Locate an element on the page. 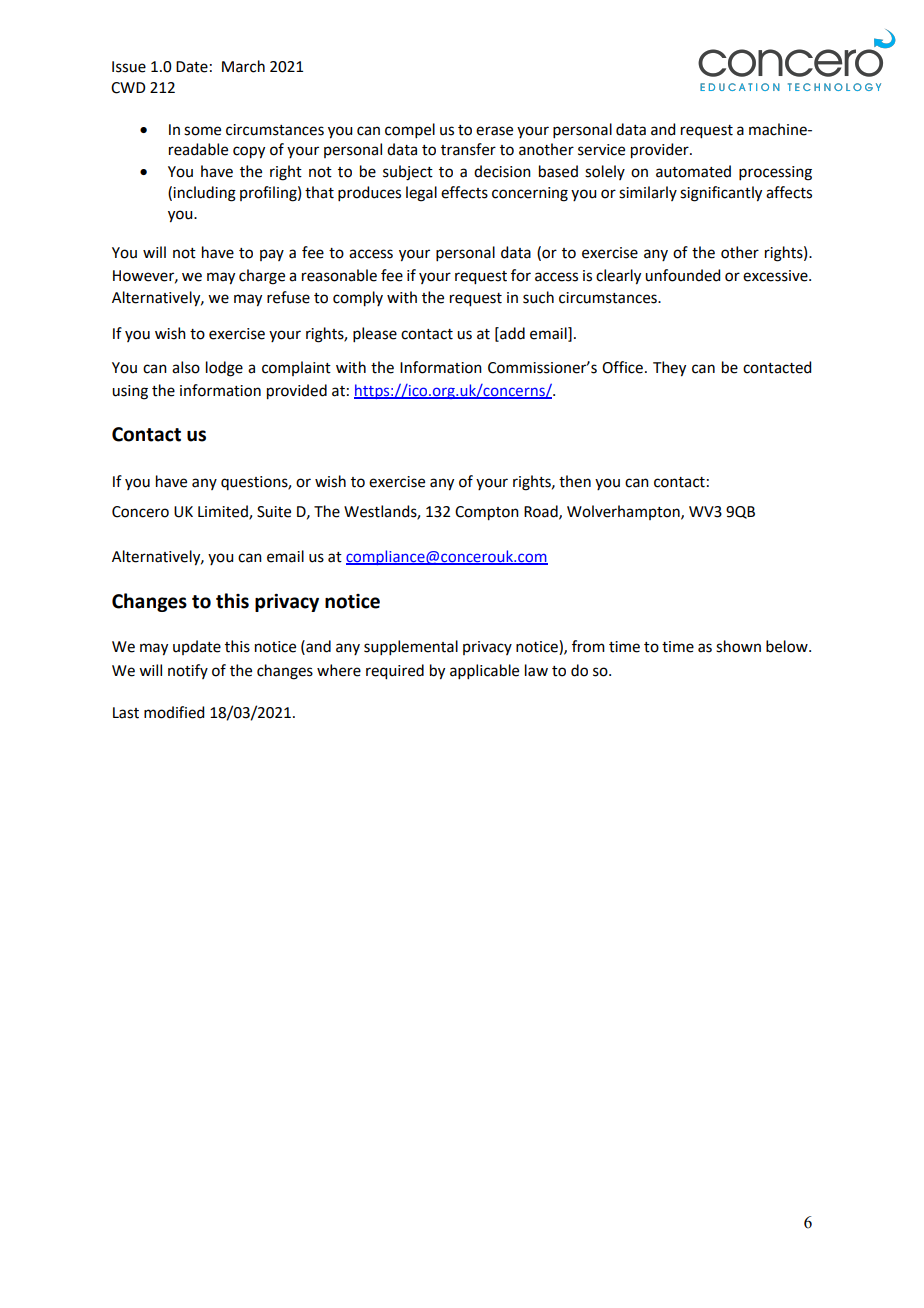 The image size is (924, 1308). notify is located at coordinates (188, 671).
